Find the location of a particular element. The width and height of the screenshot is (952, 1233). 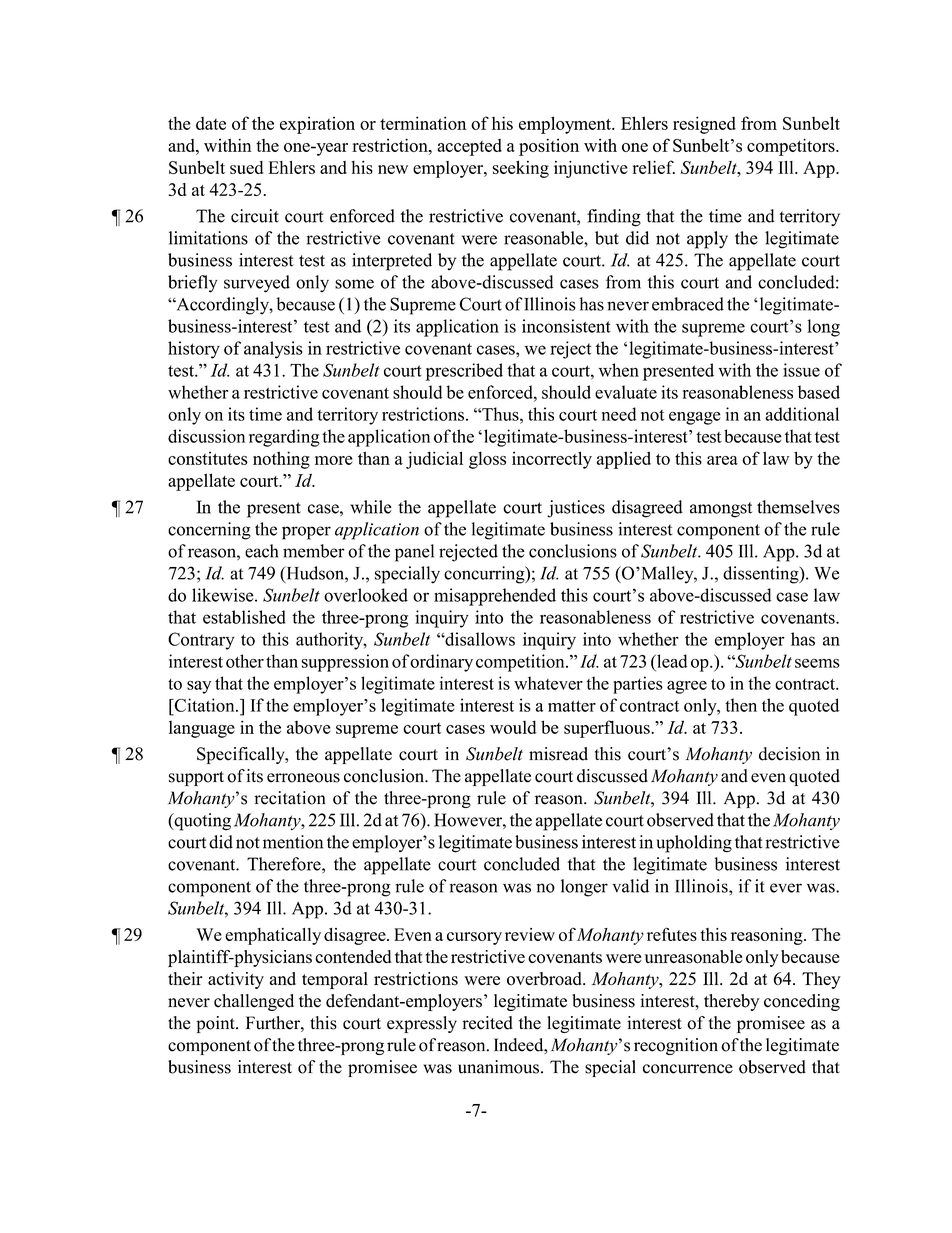

dissenting is located at coordinates (762, 575).
